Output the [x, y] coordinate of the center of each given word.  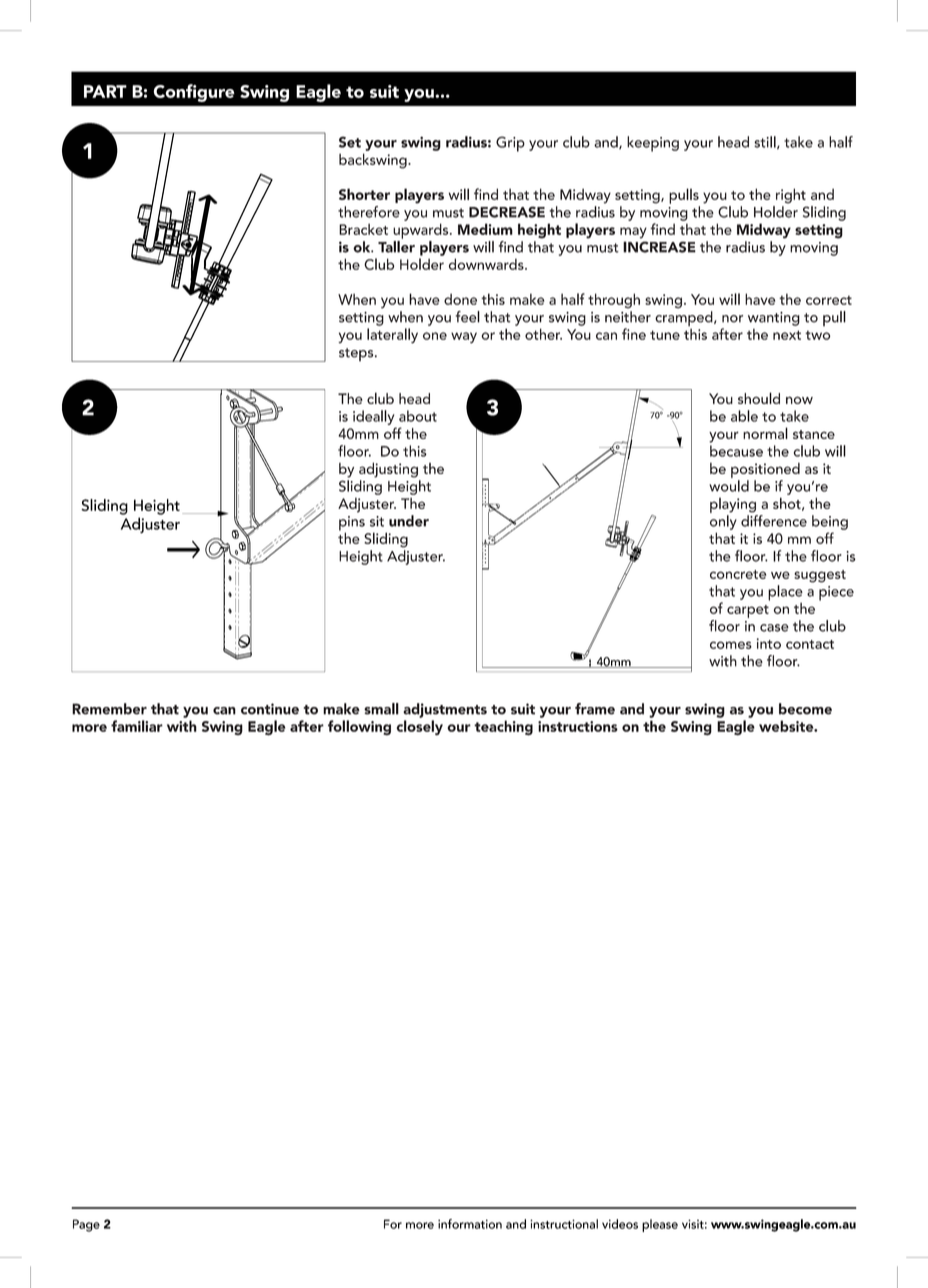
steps [357, 354]
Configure [194, 93]
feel [468, 317]
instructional [564, 1224]
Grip [510, 144]
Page [86, 1225]
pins [352, 524]
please [660, 1225]
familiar [137, 726]
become [805, 709]
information [470, 1224]
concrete [738, 574]
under [409, 521]
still [766, 142]
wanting [774, 319]
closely [419, 727]
